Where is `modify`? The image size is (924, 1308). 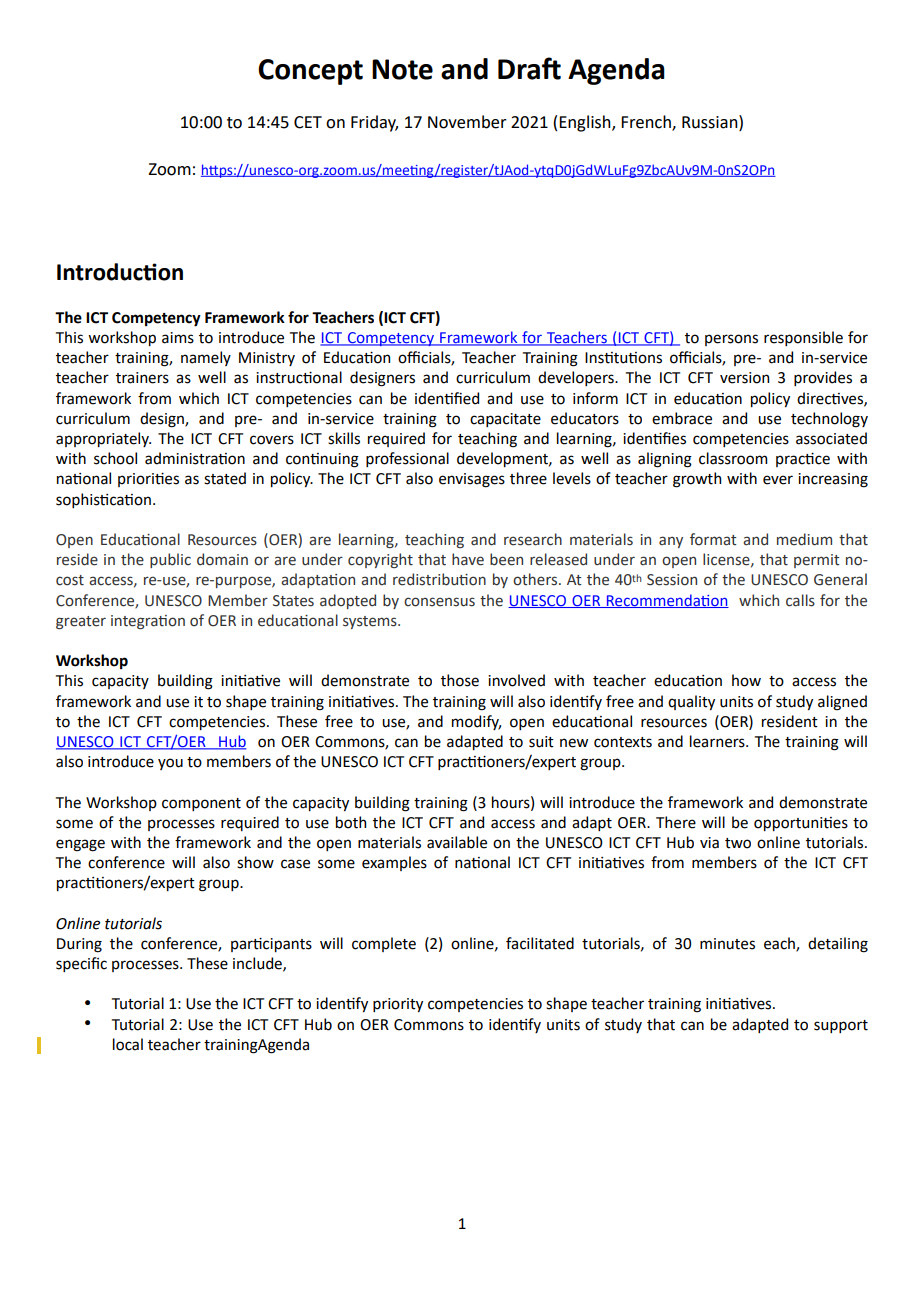 modify is located at coordinates (476, 722).
